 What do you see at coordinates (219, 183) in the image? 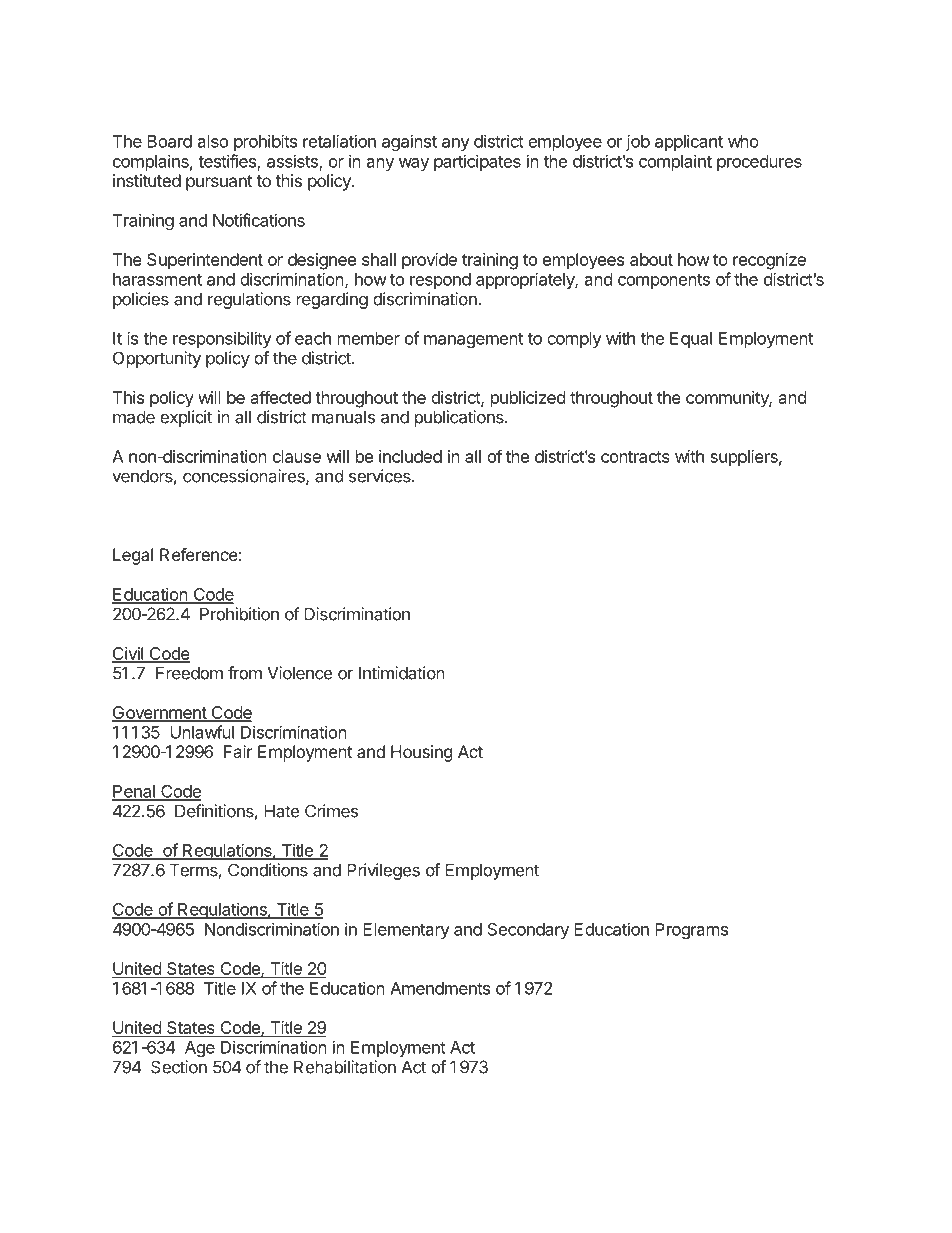
I see `pursuant` at bounding box center [219, 183].
